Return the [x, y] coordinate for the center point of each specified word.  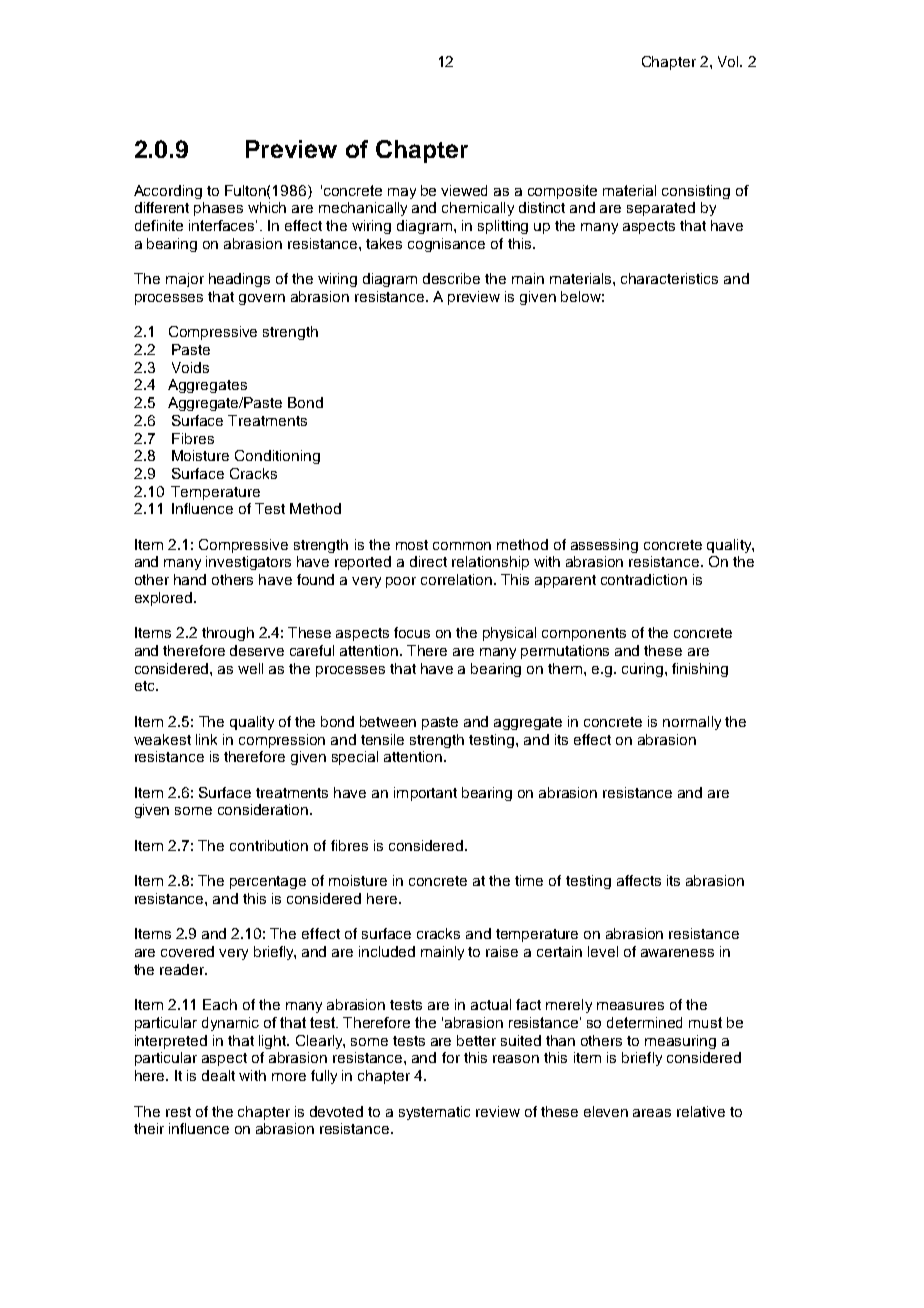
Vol [729, 61]
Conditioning [277, 457]
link [206, 739]
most [412, 545]
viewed [464, 190]
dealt [218, 1075]
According [168, 192]
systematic [434, 1113]
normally [692, 723]
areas [652, 1113]
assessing [604, 546]
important [425, 794]
